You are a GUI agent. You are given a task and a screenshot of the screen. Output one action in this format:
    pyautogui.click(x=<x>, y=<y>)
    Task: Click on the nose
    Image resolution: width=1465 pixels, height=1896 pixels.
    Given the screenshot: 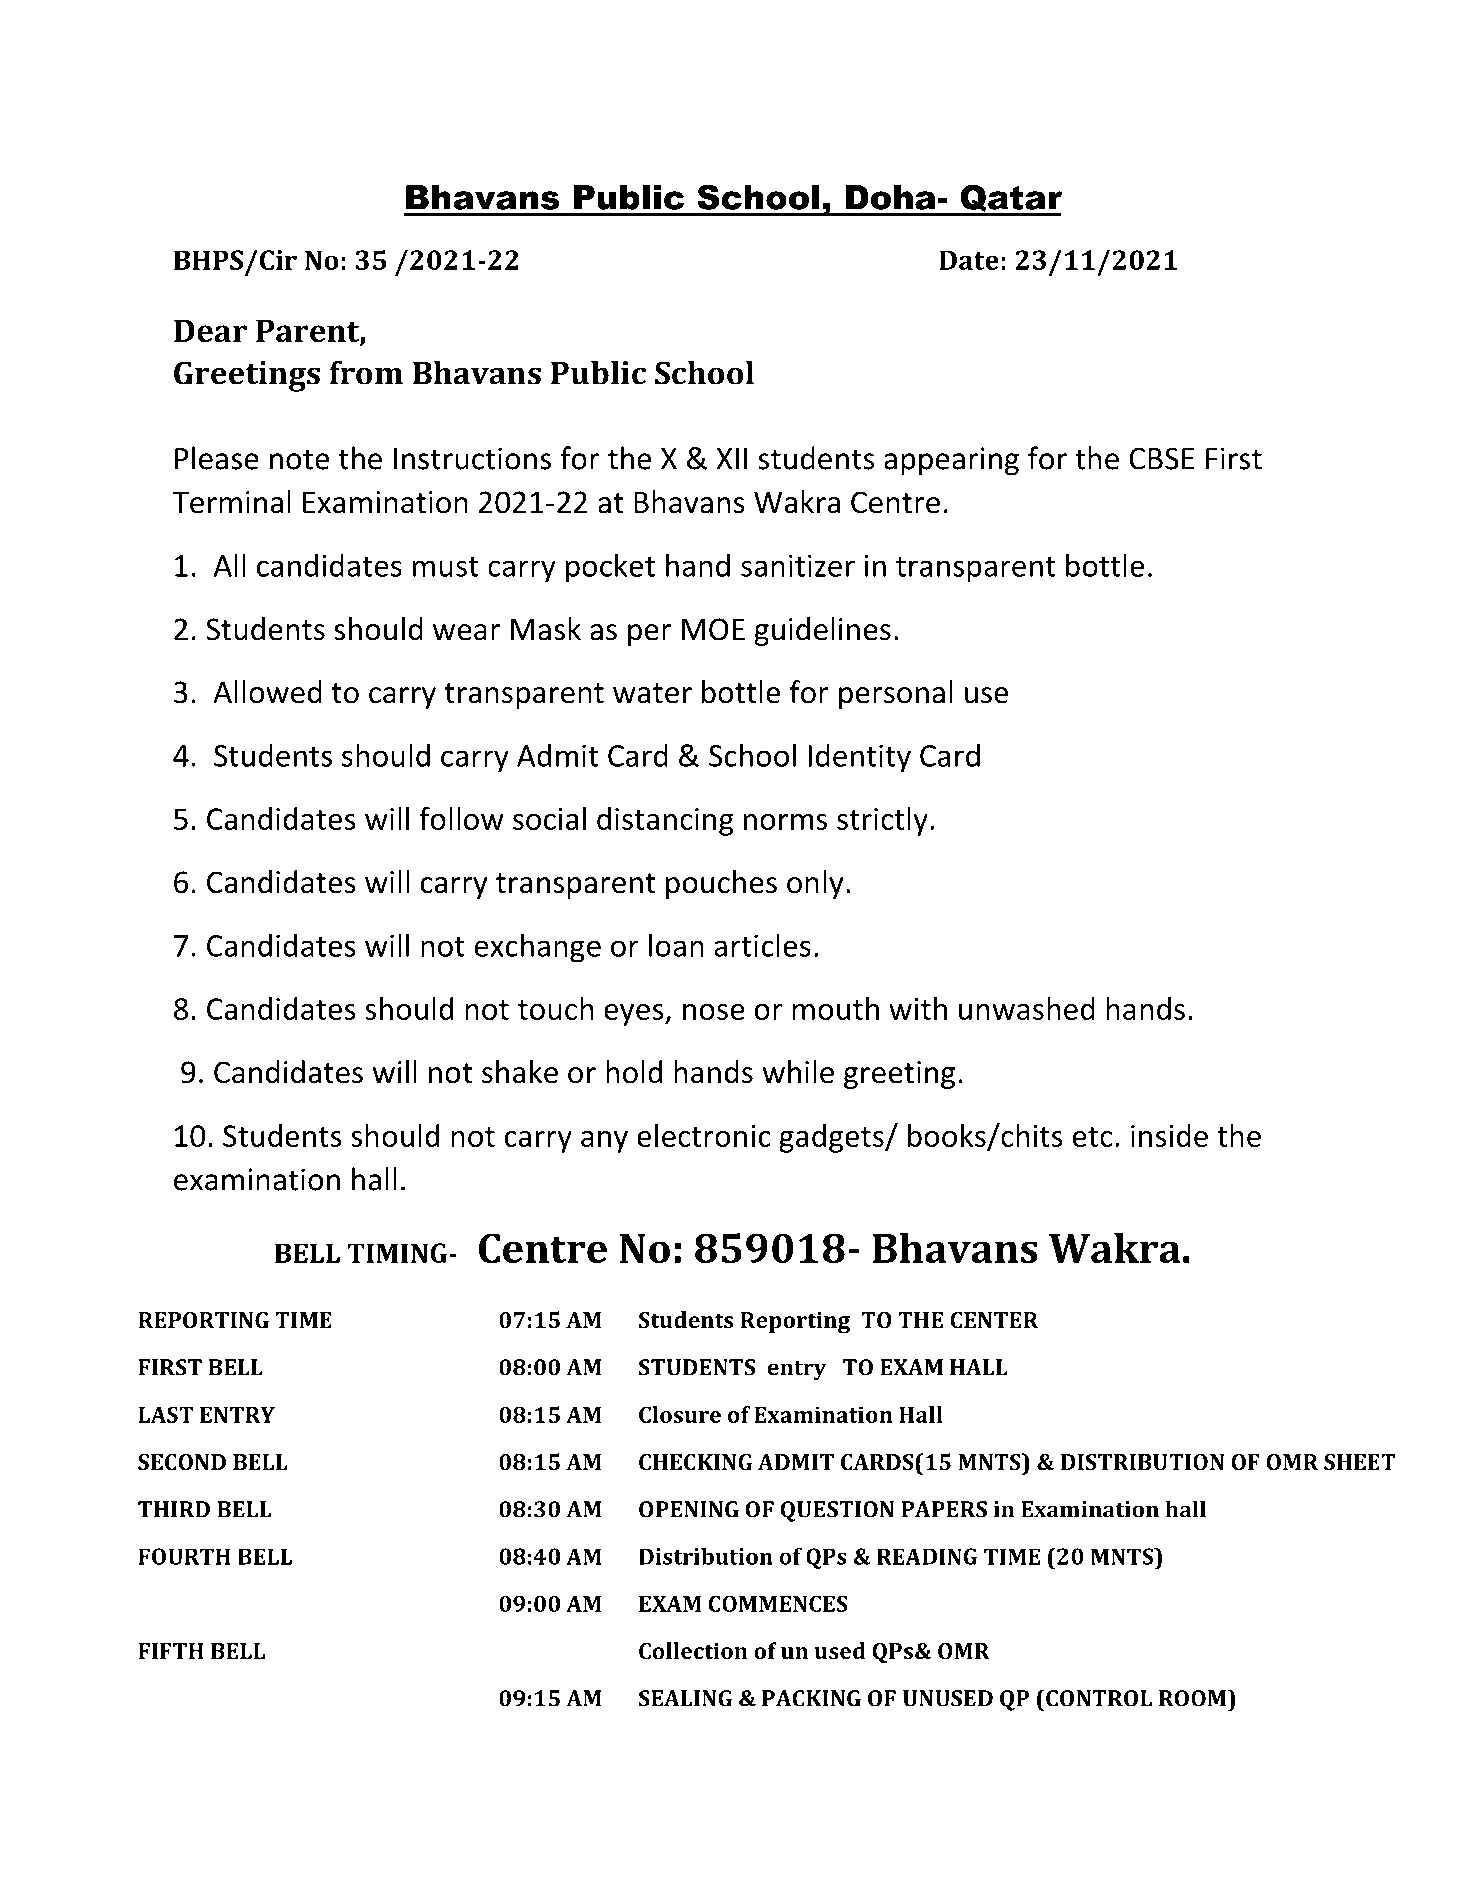 What is the action you would take?
    pyautogui.click(x=714, y=1012)
